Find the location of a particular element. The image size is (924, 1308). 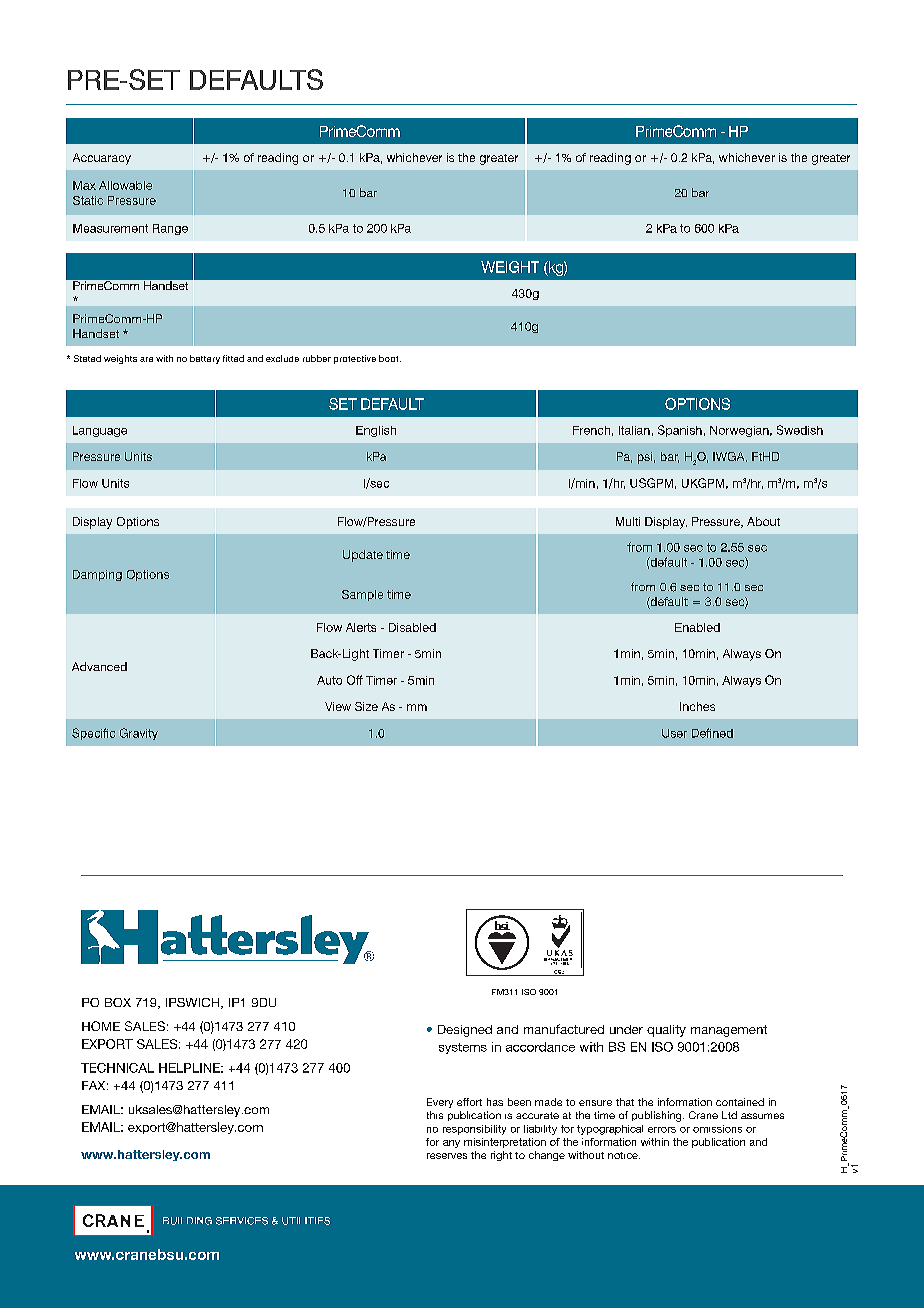

Advanced is located at coordinates (99, 666).
